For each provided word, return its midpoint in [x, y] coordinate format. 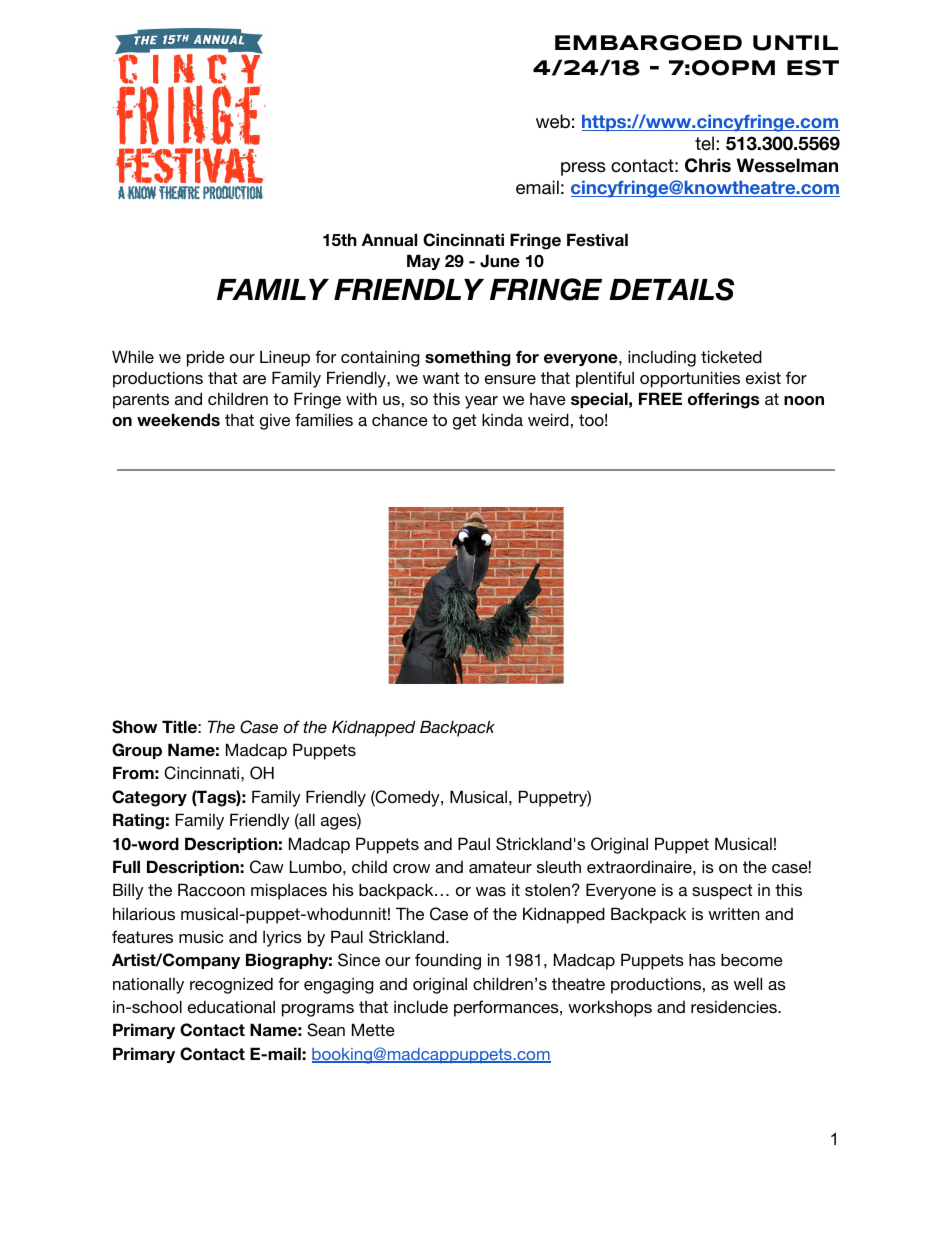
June [500, 261]
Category [149, 798]
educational [231, 1006]
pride [206, 358]
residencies [735, 1006]
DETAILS [671, 289]
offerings [723, 400]
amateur [500, 867]
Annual [389, 240]
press [583, 169]
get [464, 422]
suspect [722, 892]
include [421, 1006]
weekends [178, 420]
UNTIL [795, 43]
